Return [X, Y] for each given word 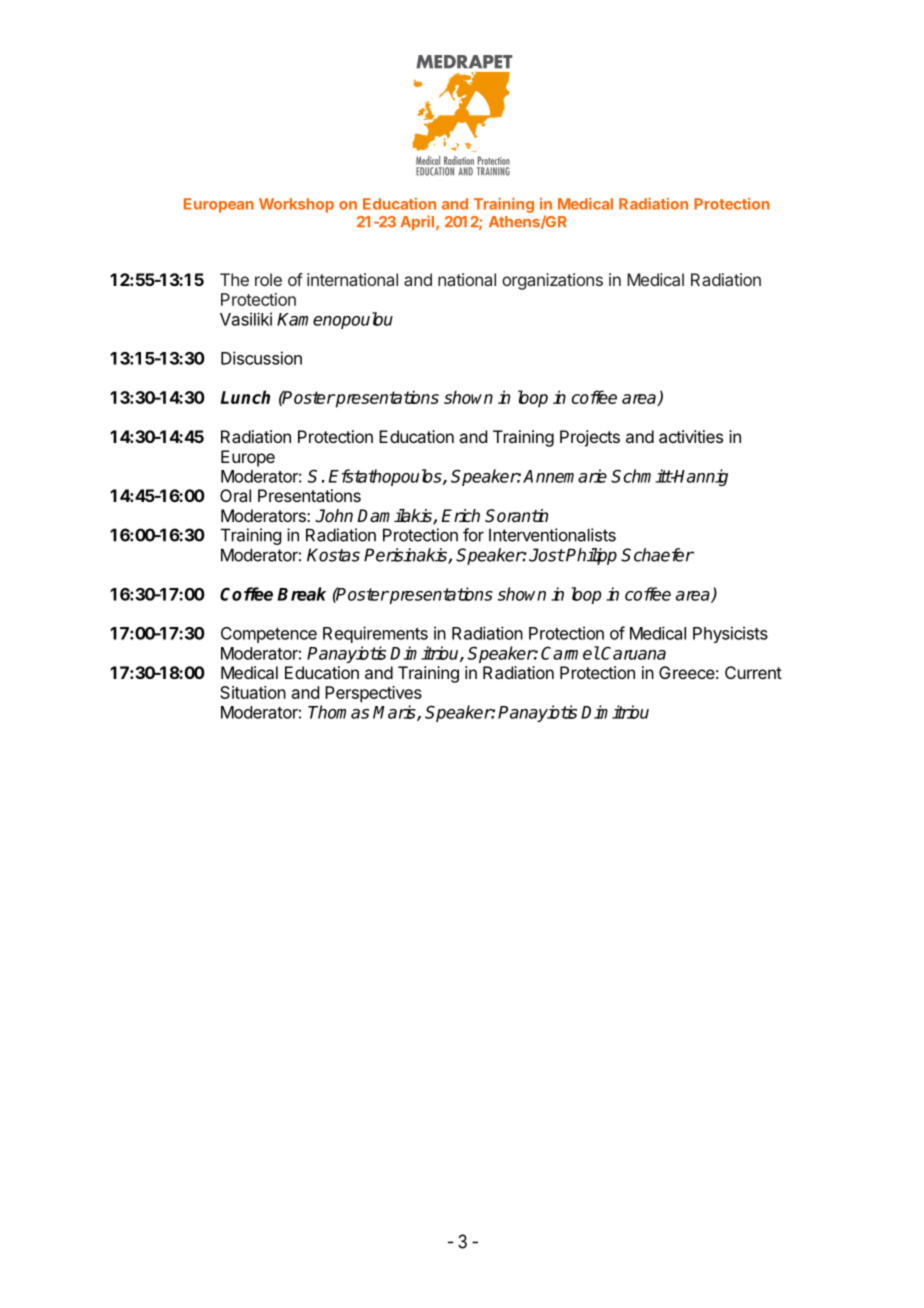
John [334, 516]
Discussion [261, 358]
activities [691, 436]
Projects [590, 438]
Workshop [296, 205]
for [473, 535]
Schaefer [657, 555]
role [268, 279]
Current [753, 672]
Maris [395, 713]
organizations [552, 281]
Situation [253, 692]
